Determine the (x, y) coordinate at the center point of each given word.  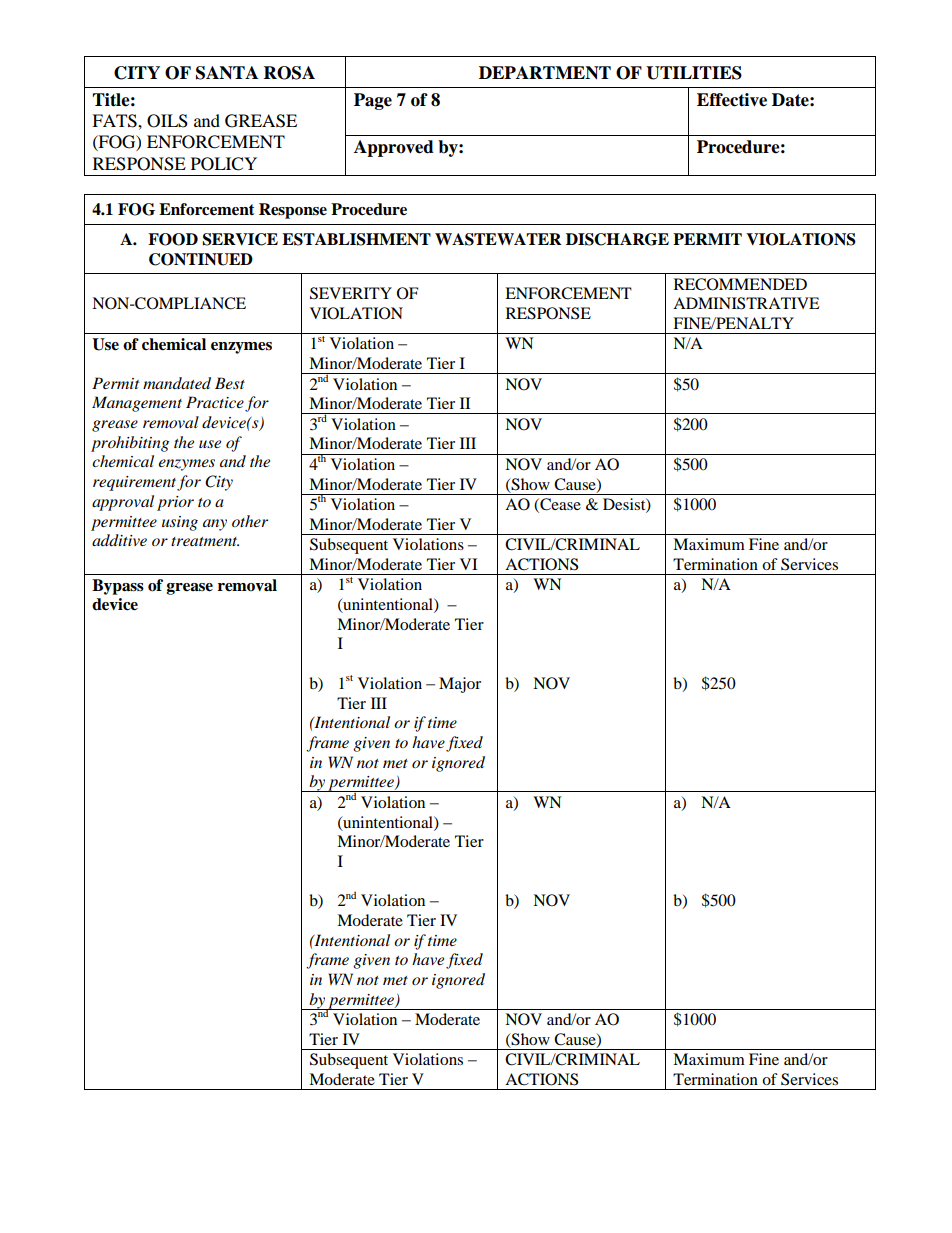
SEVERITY (351, 293)
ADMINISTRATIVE (746, 303)
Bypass (118, 587)
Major (460, 685)
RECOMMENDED (740, 284)
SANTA (227, 73)
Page (373, 101)
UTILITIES (694, 73)
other (250, 521)
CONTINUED (201, 259)
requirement (135, 483)
